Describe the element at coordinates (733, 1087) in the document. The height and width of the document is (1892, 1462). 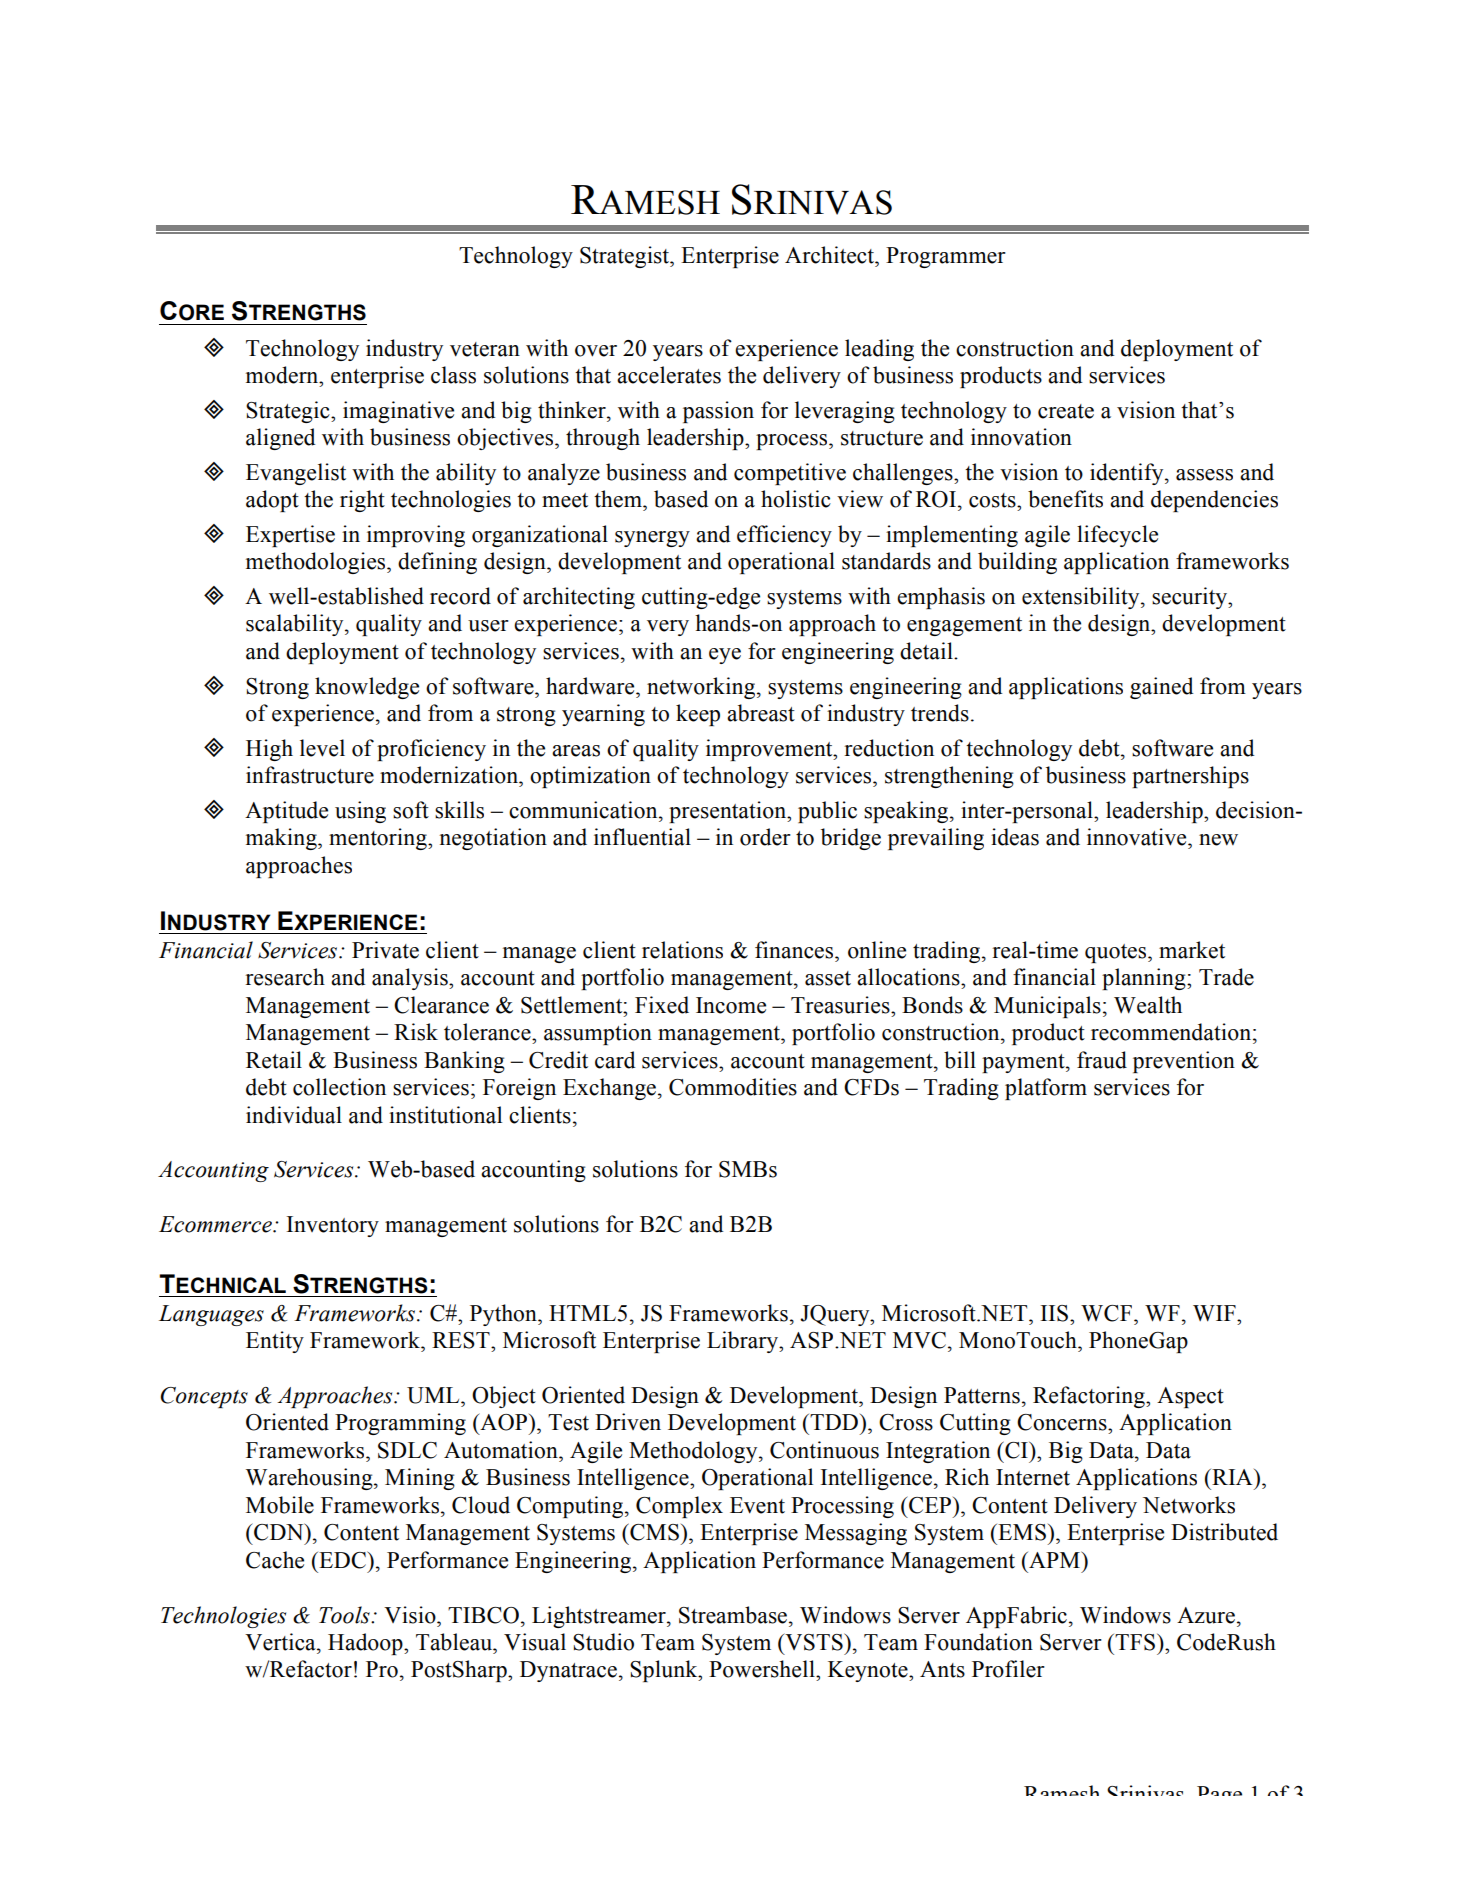
I see `Commodities` at that location.
